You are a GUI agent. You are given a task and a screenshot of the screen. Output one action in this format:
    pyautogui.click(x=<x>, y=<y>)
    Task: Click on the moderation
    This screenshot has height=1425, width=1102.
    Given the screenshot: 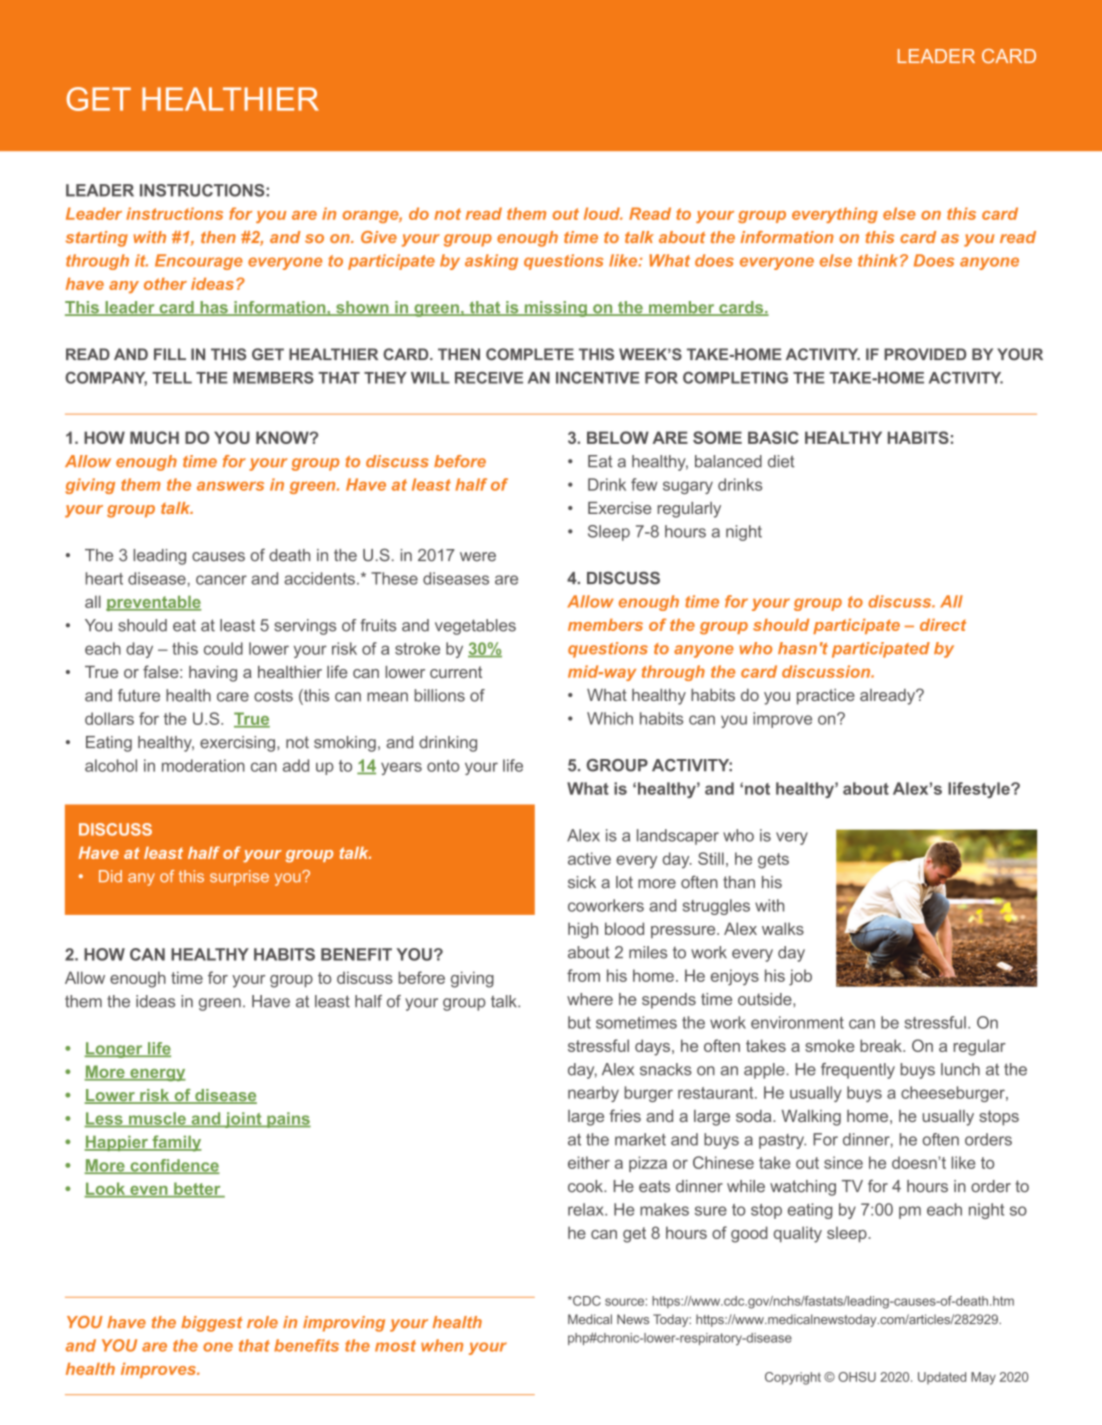 What is the action you would take?
    pyautogui.click(x=203, y=765)
